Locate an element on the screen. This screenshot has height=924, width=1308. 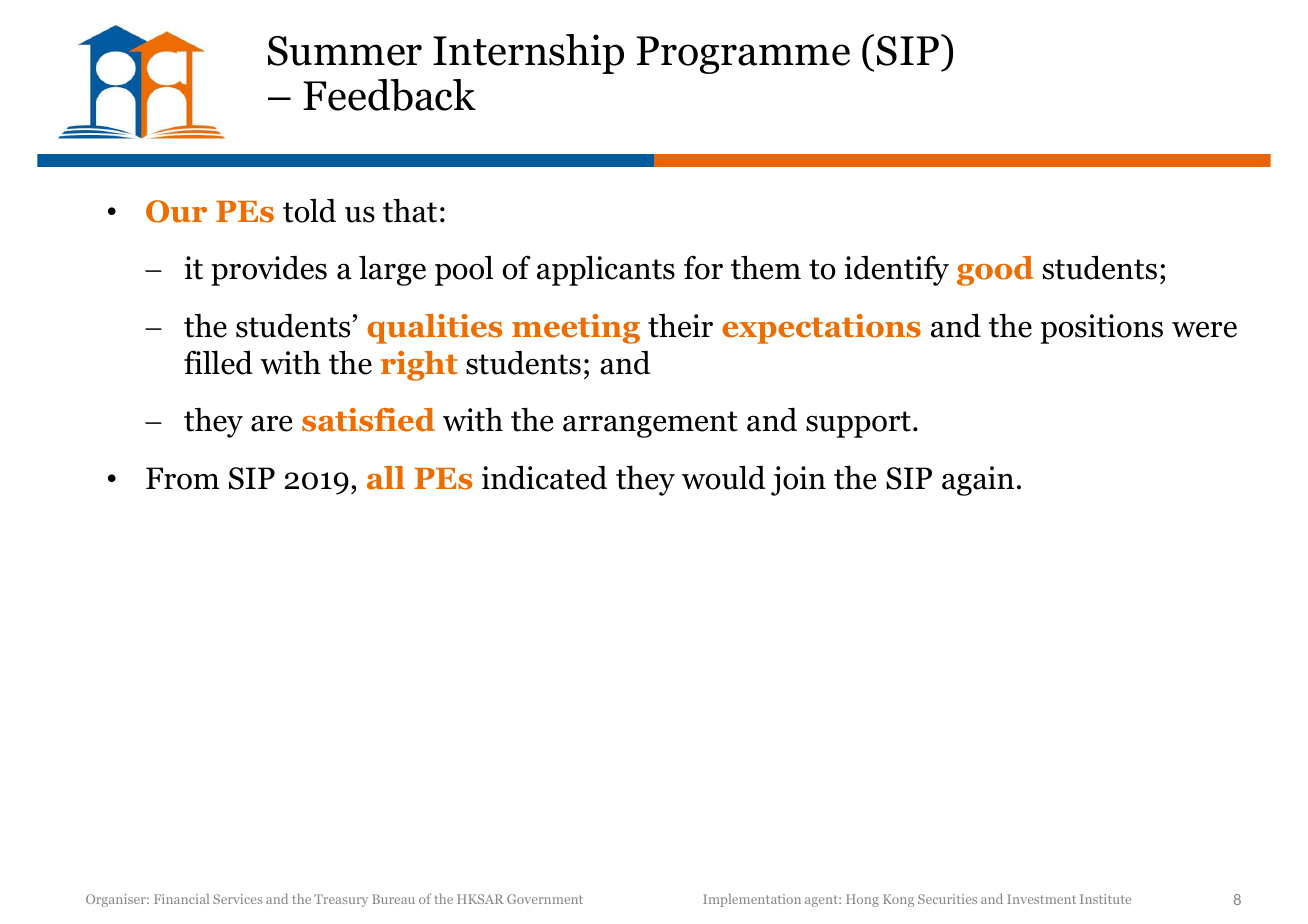
again is located at coordinates (978, 481).
